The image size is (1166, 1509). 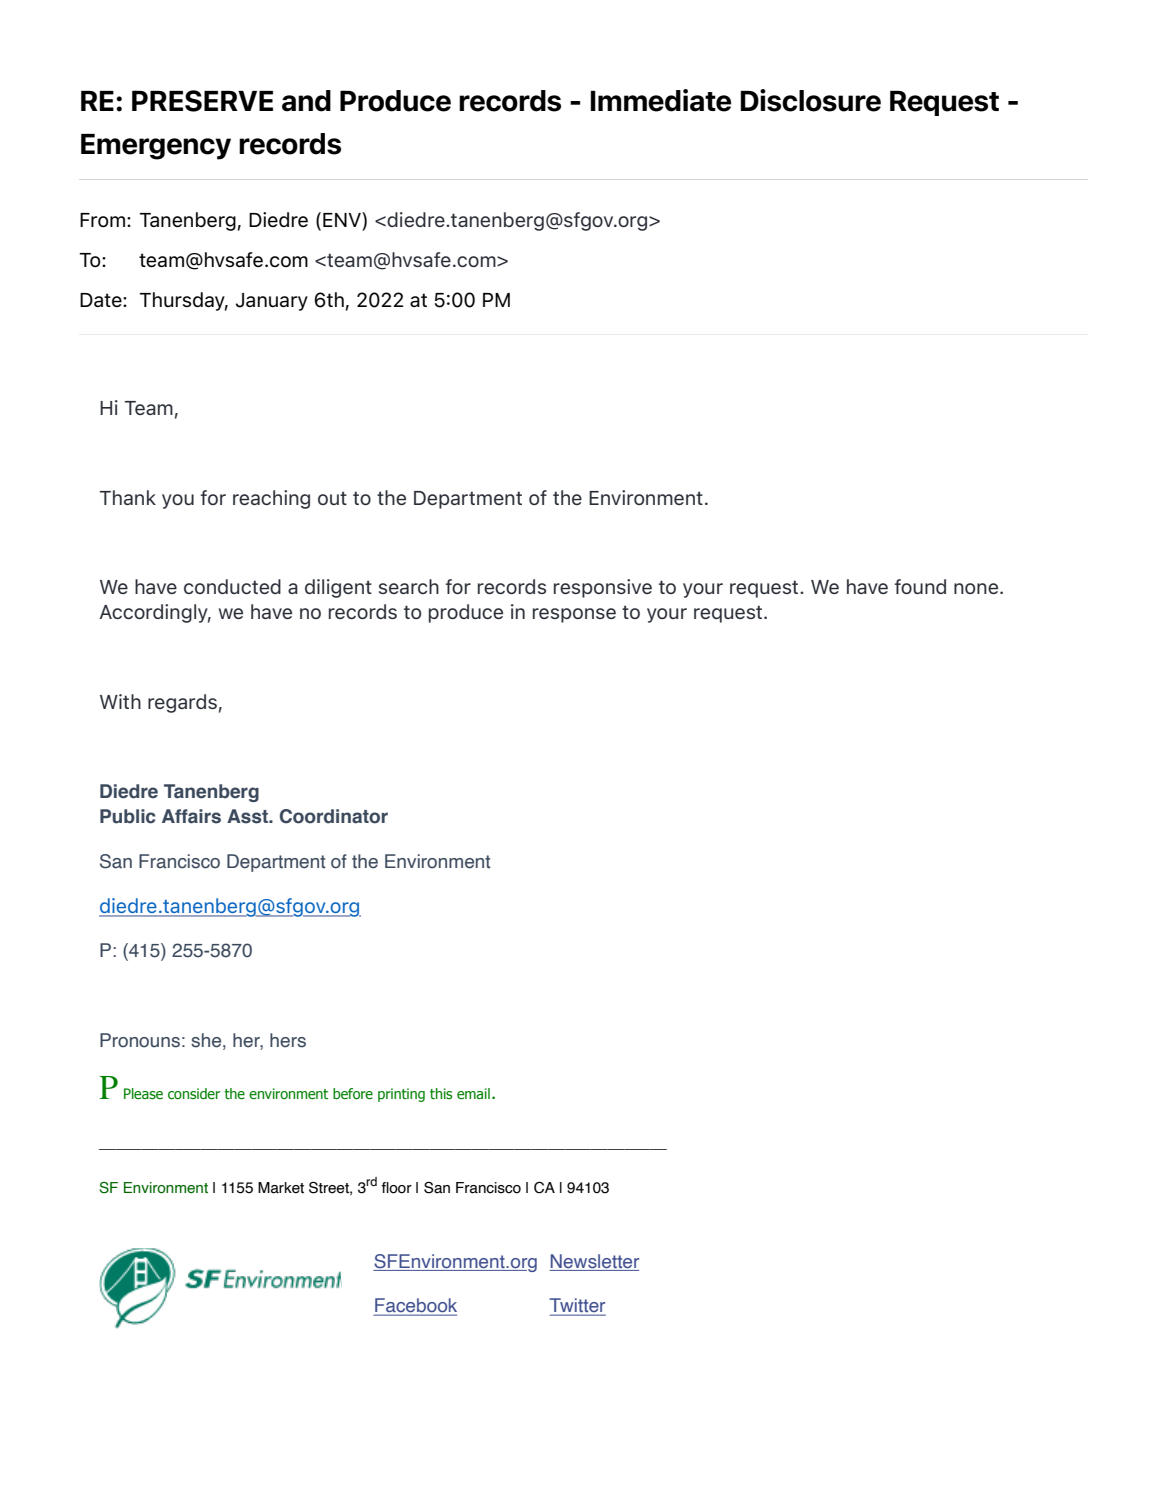 I want to click on Newsletter, so click(x=594, y=1261).
